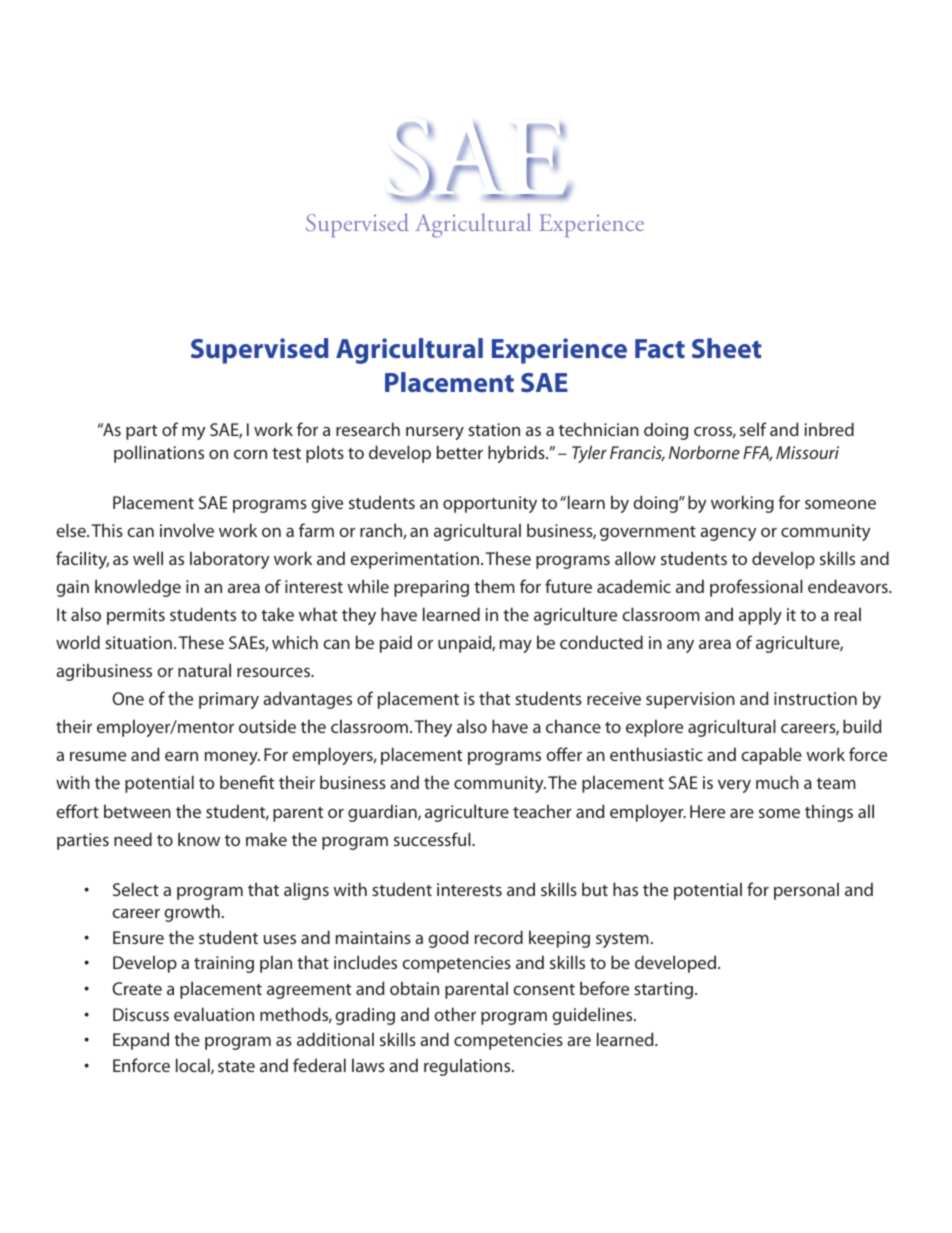 The width and height of the page is (952, 1233). I want to click on Expand, so click(141, 1041).
